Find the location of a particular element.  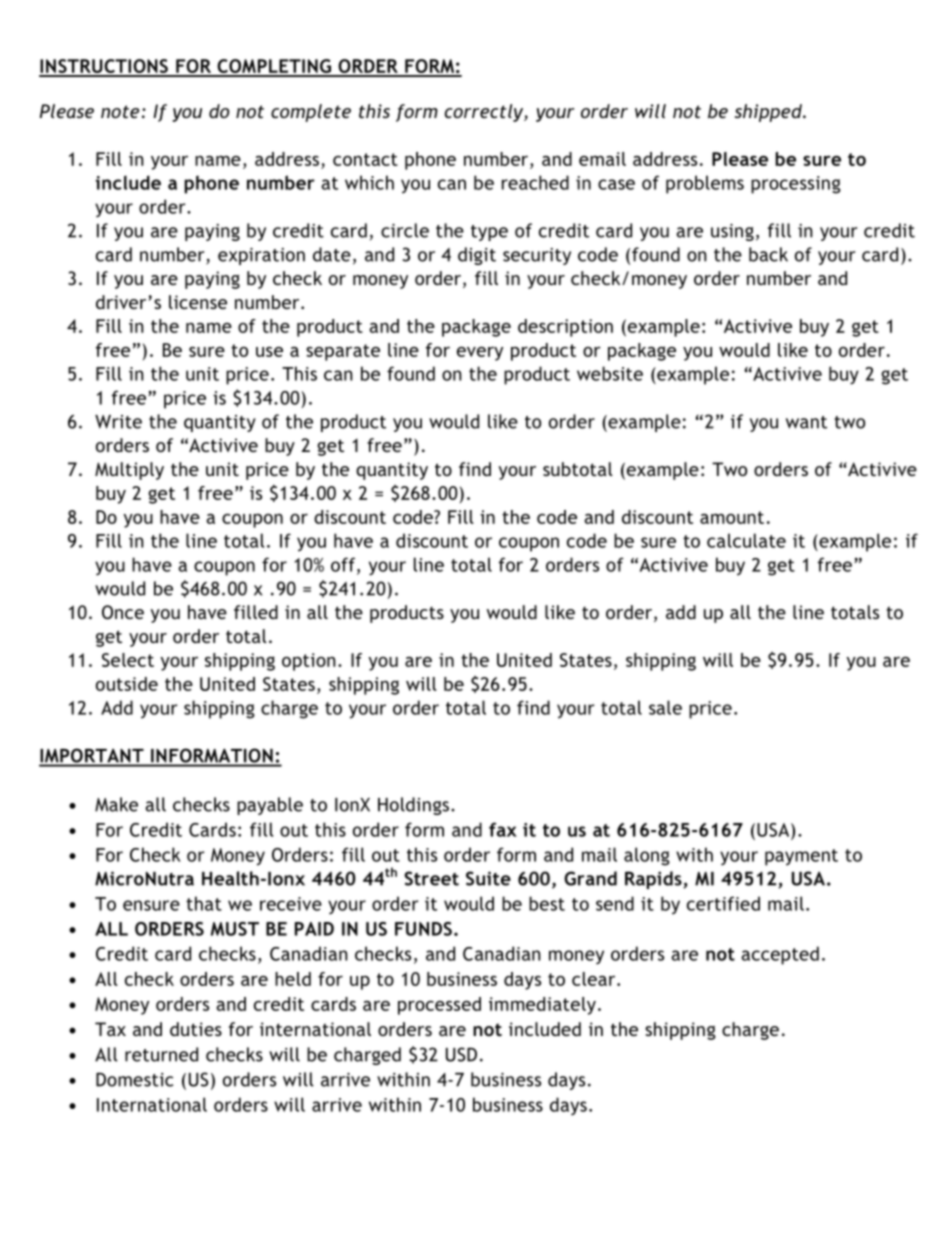

contact is located at coordinates (365, 159).
